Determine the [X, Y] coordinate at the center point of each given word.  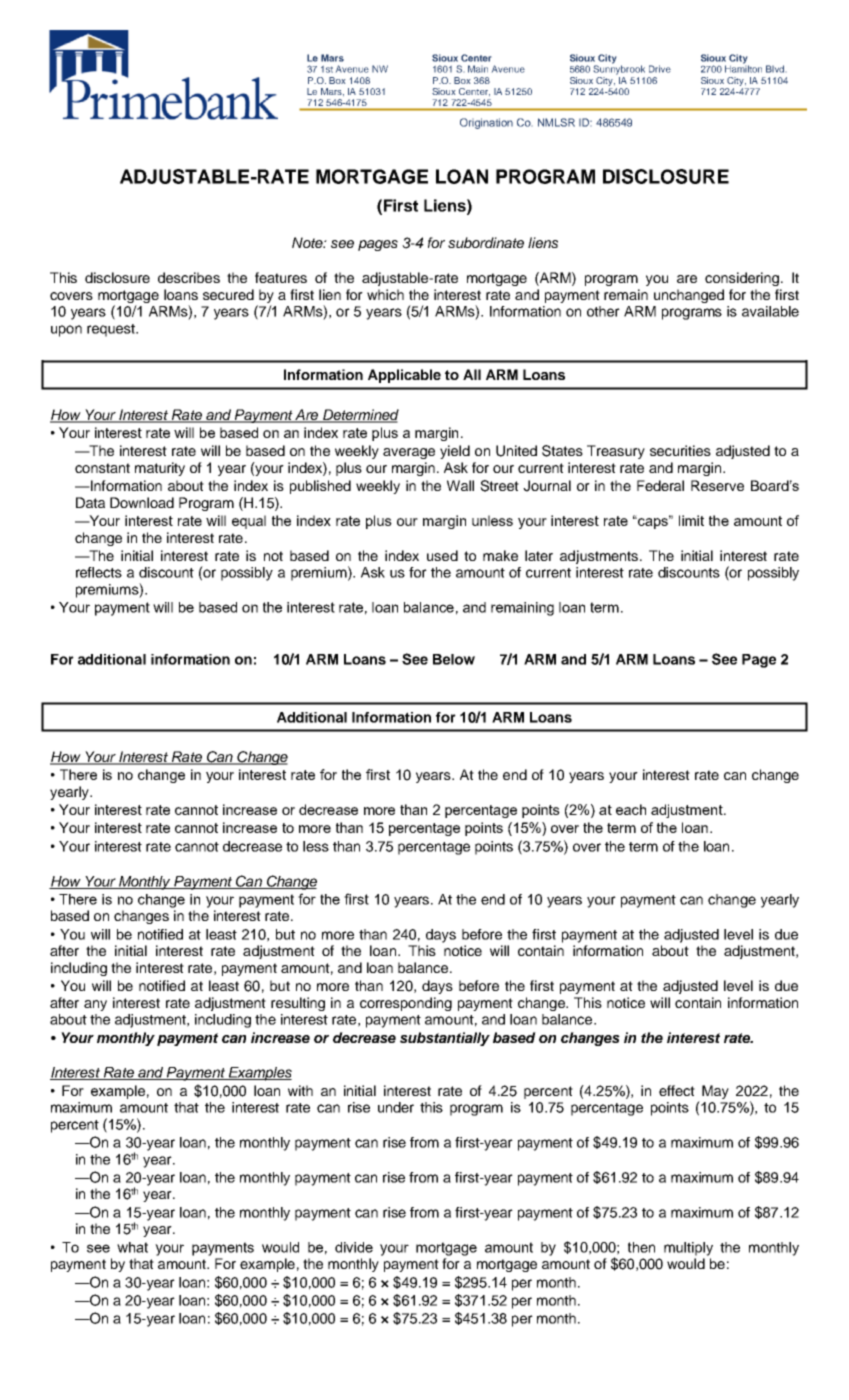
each [631, 809]
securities [680, 450]
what [132, 1247]
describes [189, 277]
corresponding [406, 1004]
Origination [486, 123]
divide [354, 1247]
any [95, 1005]
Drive [660, 69]
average [409, 453]
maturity [160, 469]
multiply [688, 1249]
